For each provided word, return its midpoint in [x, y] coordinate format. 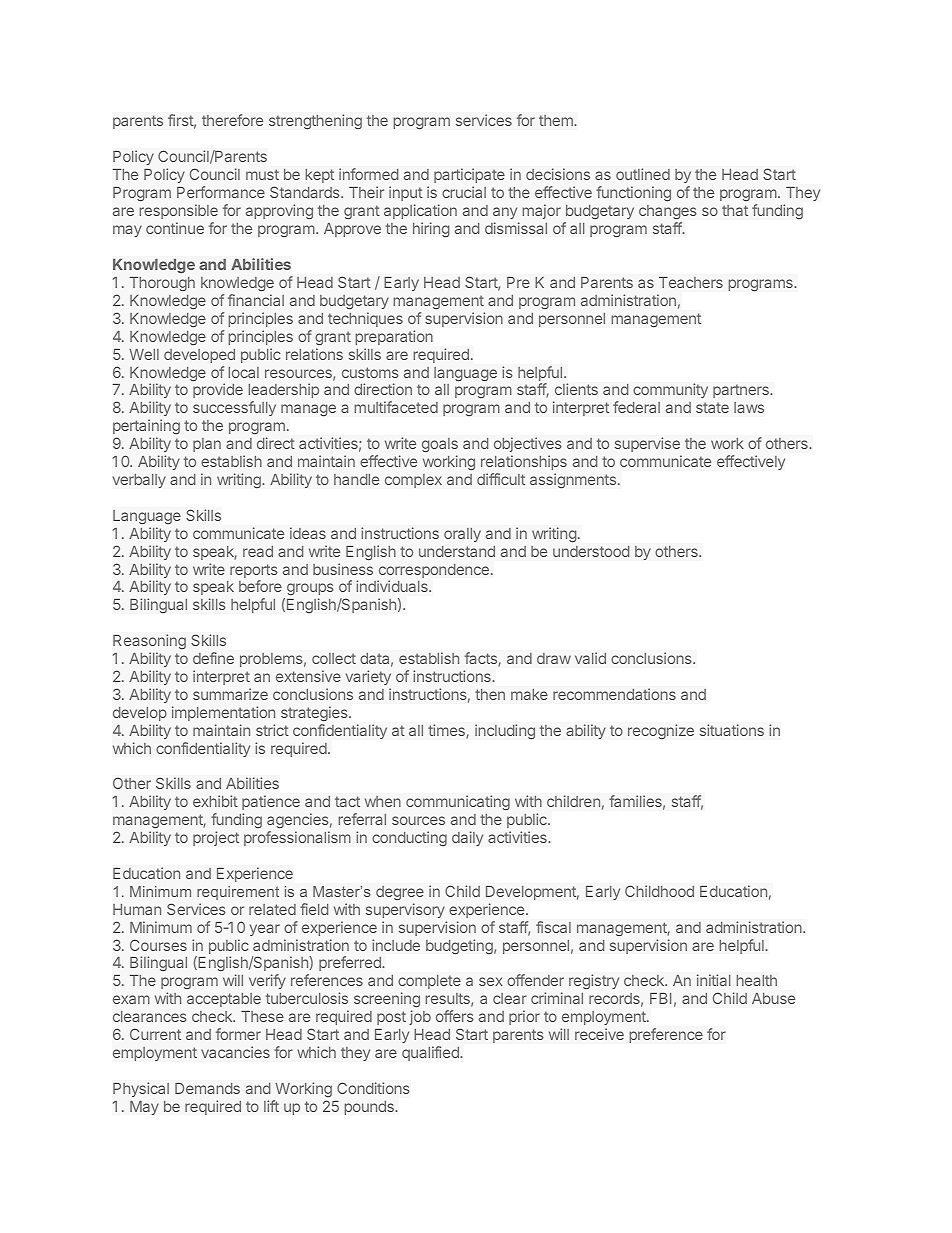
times [447, 731]
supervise [647, 444]
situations [732, 730]
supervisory [405, 910]
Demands [207, 1088]
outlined [643, 174]
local [244, 372]
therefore [232, 120]
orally [462, 535]
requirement [238, 893]
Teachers [691, 282]
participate [469, 175]
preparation [394, 337]
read [258, 551]
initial [713, 980]
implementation [223, 713]
